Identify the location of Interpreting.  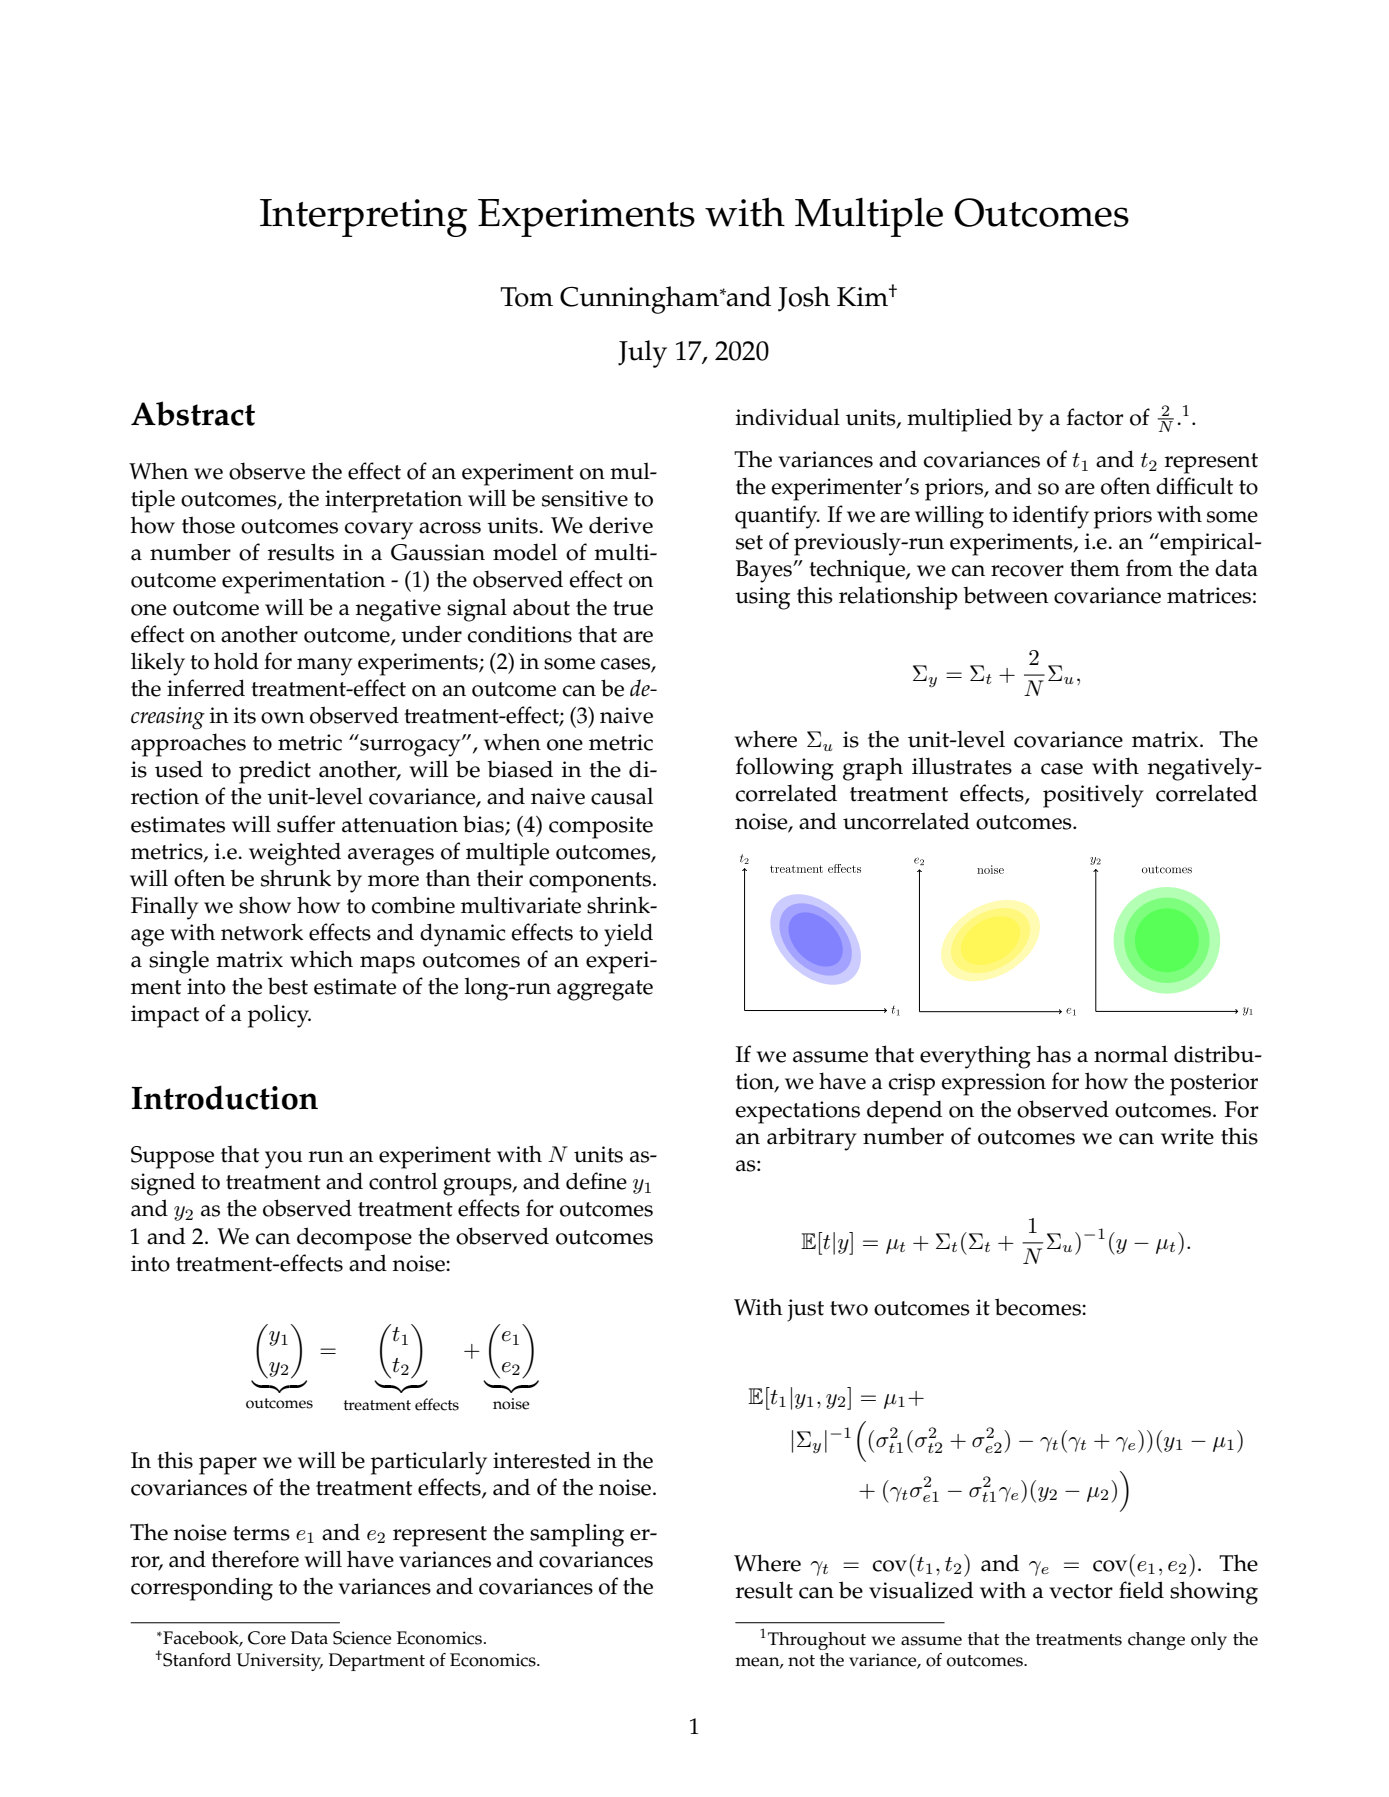
(364, 218).
